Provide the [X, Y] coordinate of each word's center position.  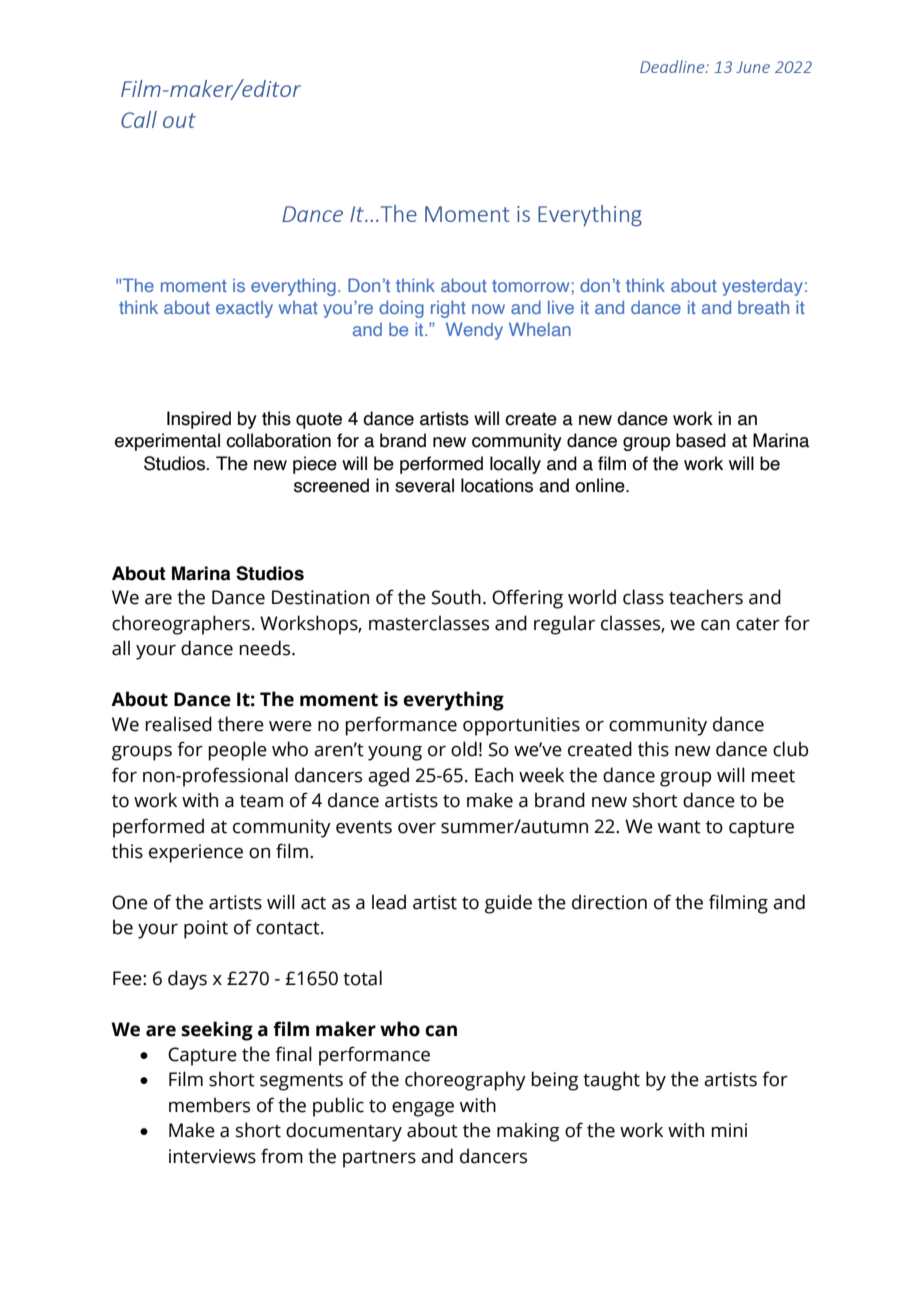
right [448, 309]
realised [178, 724]
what [298, 307]
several [424, 485]
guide [508, 904]
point [206, 929]
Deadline [673, 66]
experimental [167, 442]
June [753, 67]
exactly [244, 309]
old [464, 749]
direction [609, 902]
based [701, 440]
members [209, 1105]
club [790, 749]
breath [763, 307]
